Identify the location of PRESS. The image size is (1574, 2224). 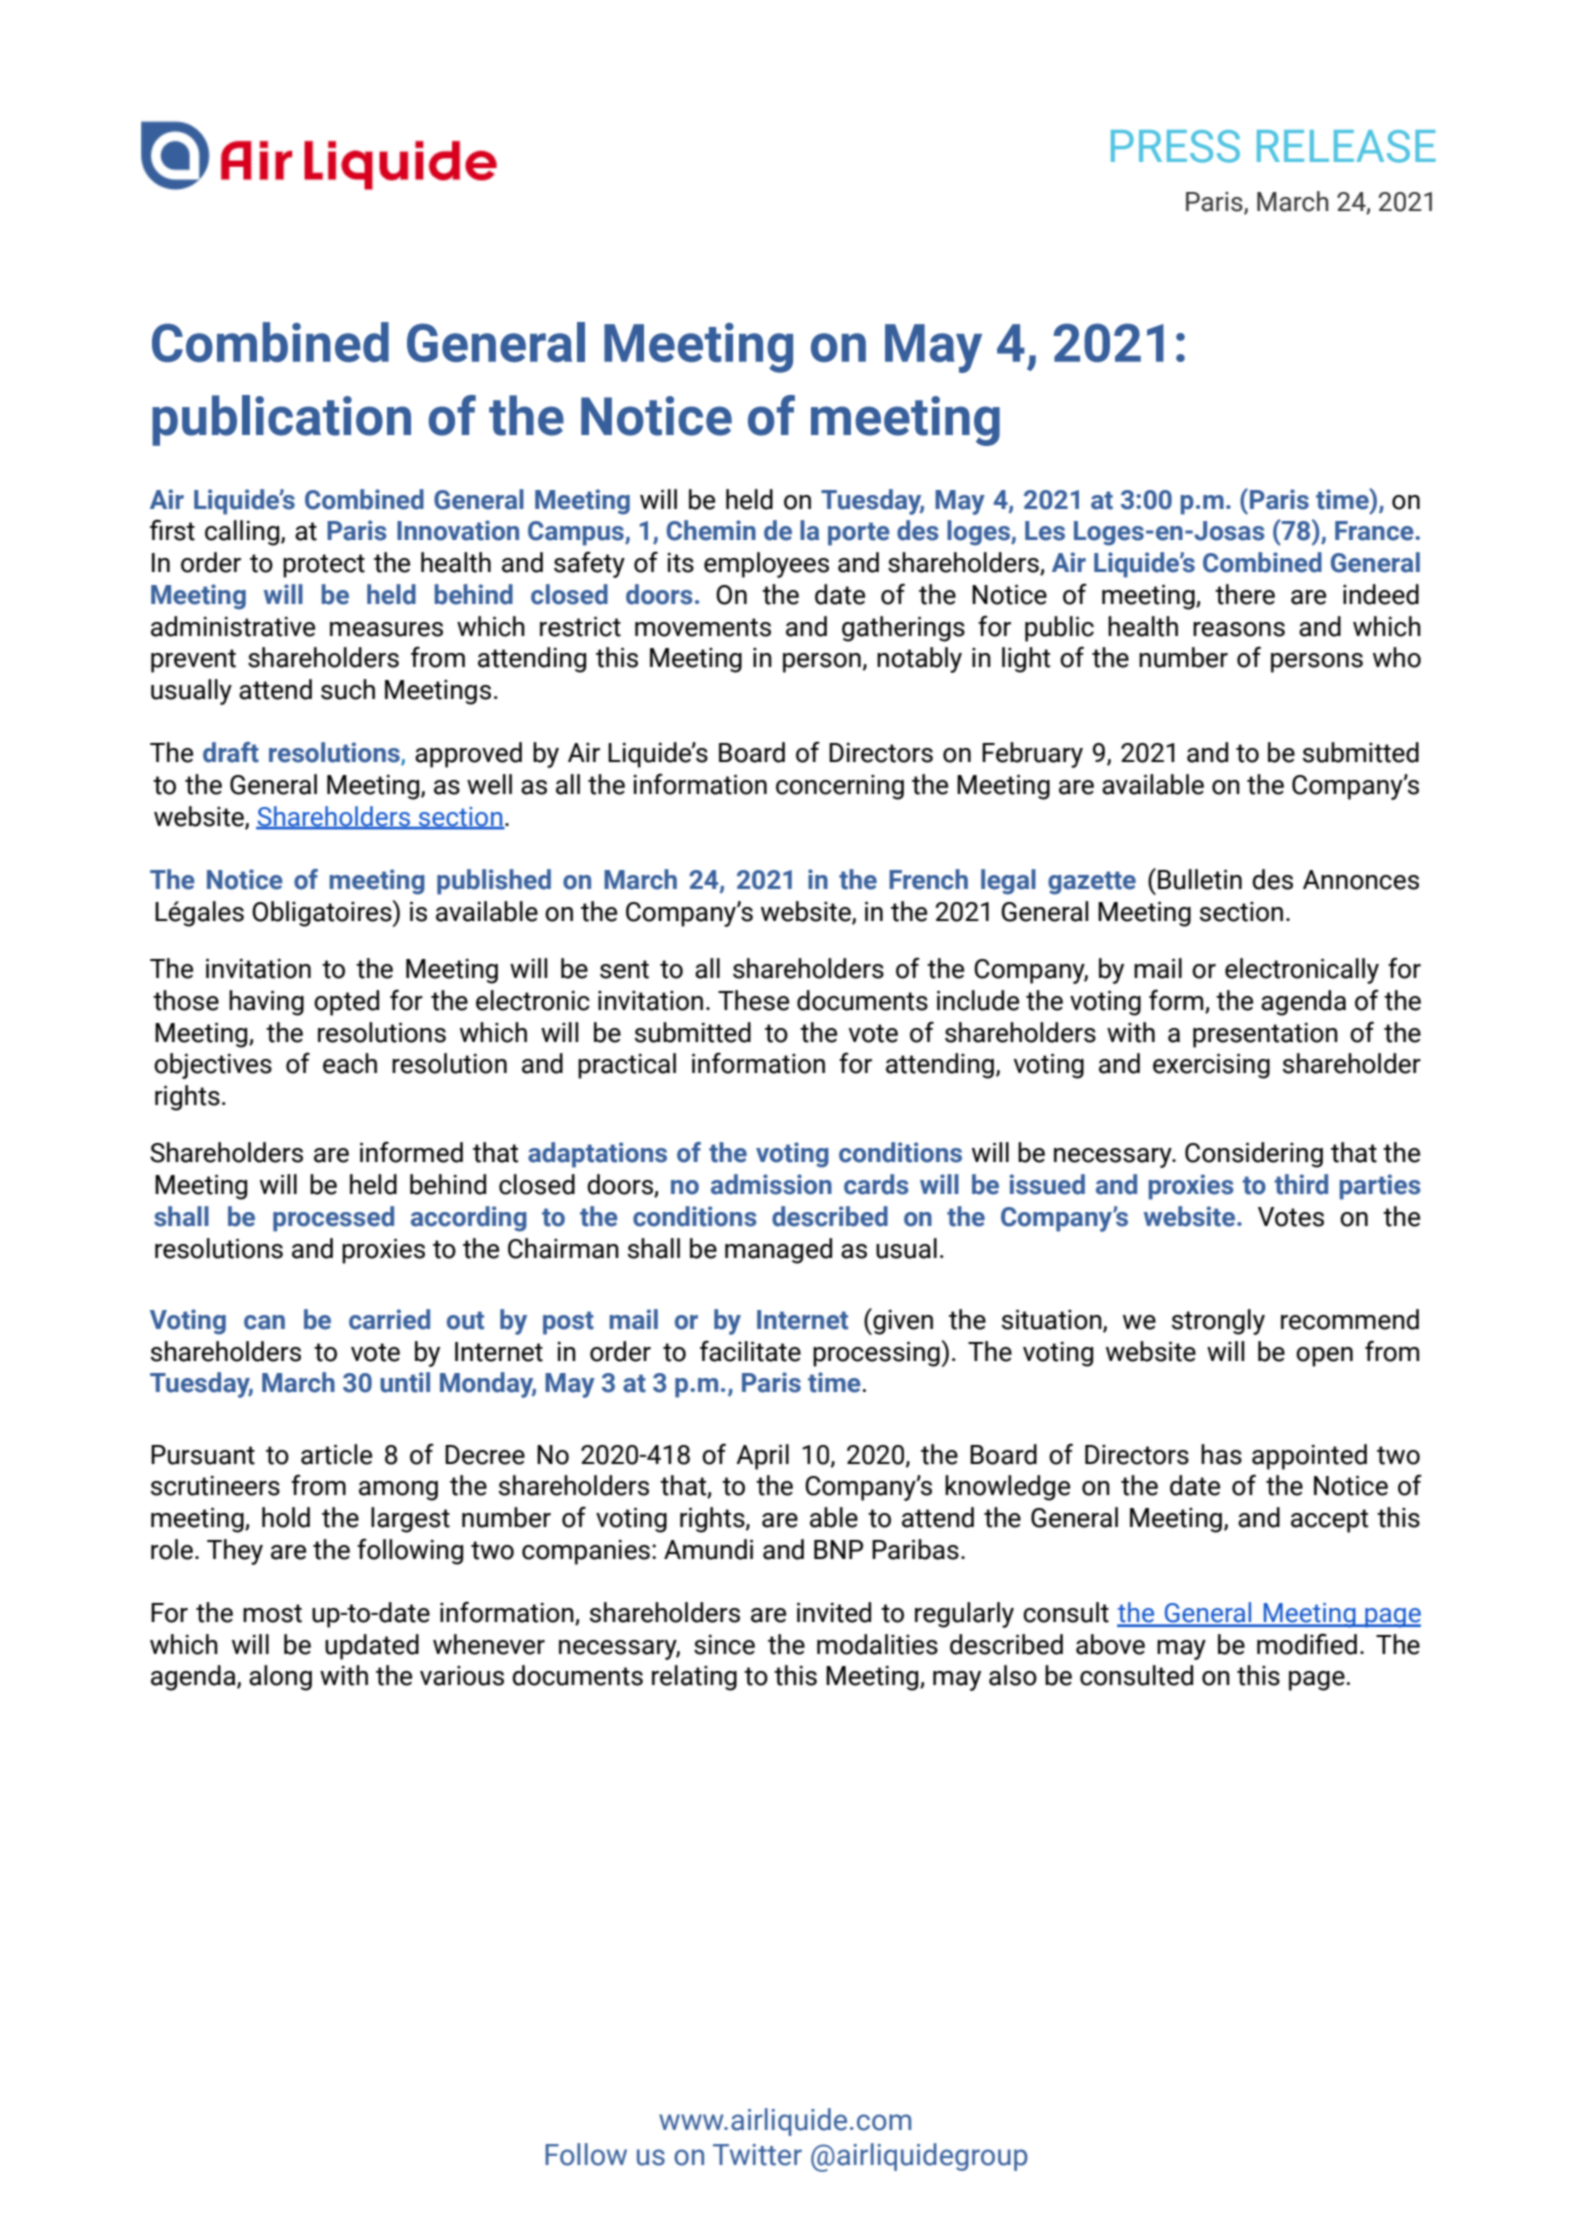
(1175, 146).
